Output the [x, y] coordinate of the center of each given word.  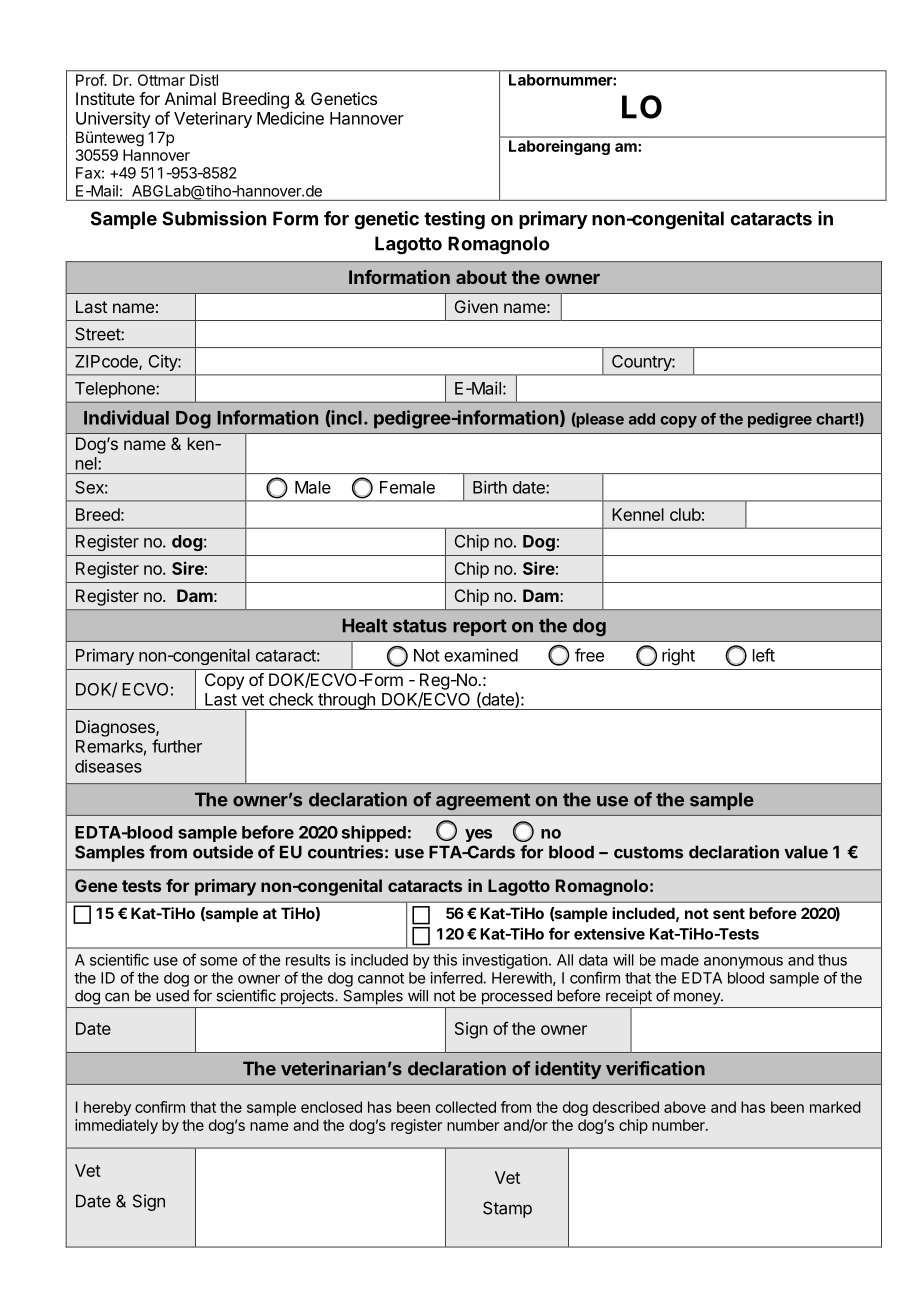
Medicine [290, 118]
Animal [190, 98]
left [764, 655]
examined [481, 655]
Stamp [507, 1209]
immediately [116, 1126]
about [481, 277]
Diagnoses [116, 728]
